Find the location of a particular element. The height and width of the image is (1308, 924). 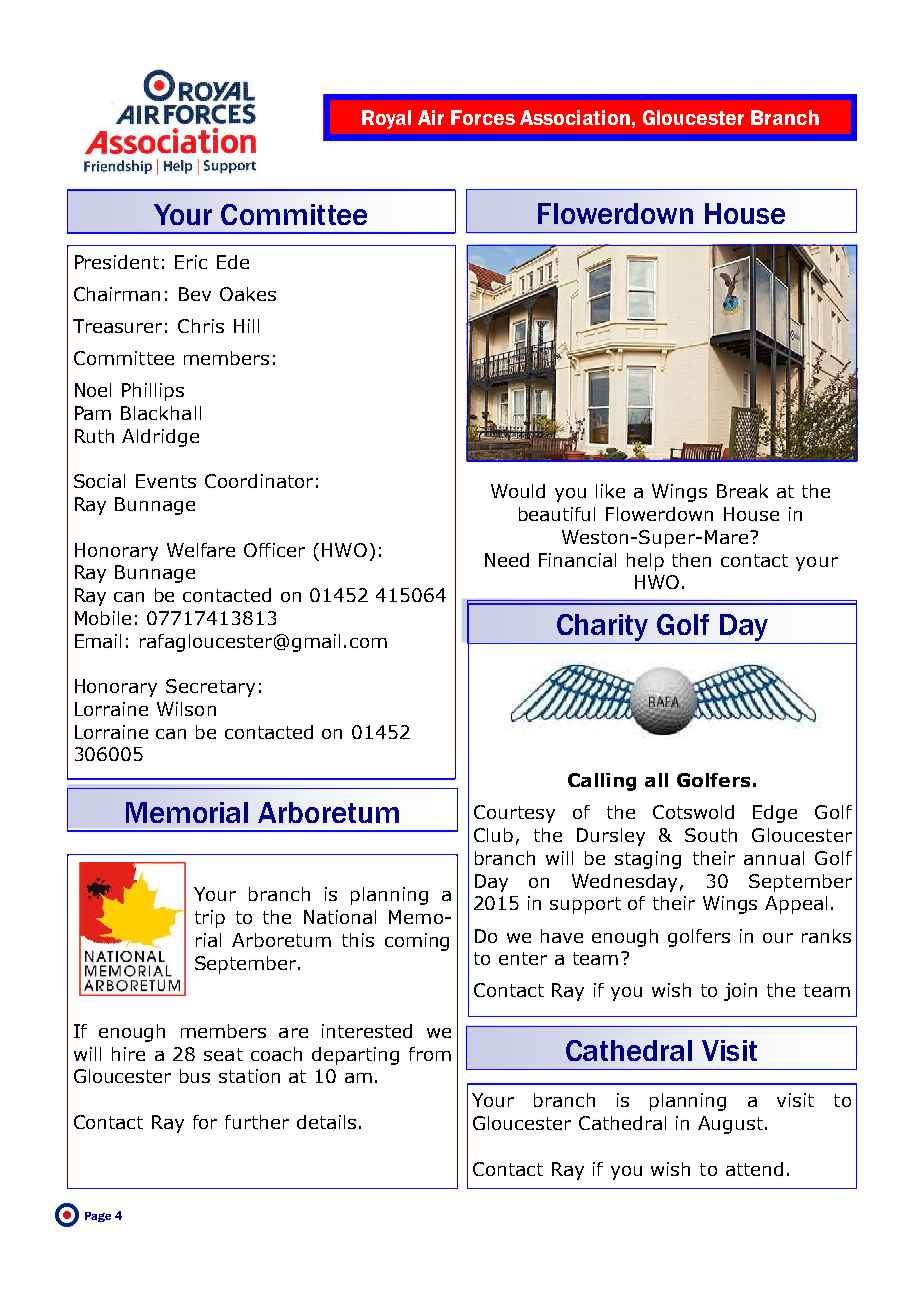

attend is located at coordinates (754, 1169).
